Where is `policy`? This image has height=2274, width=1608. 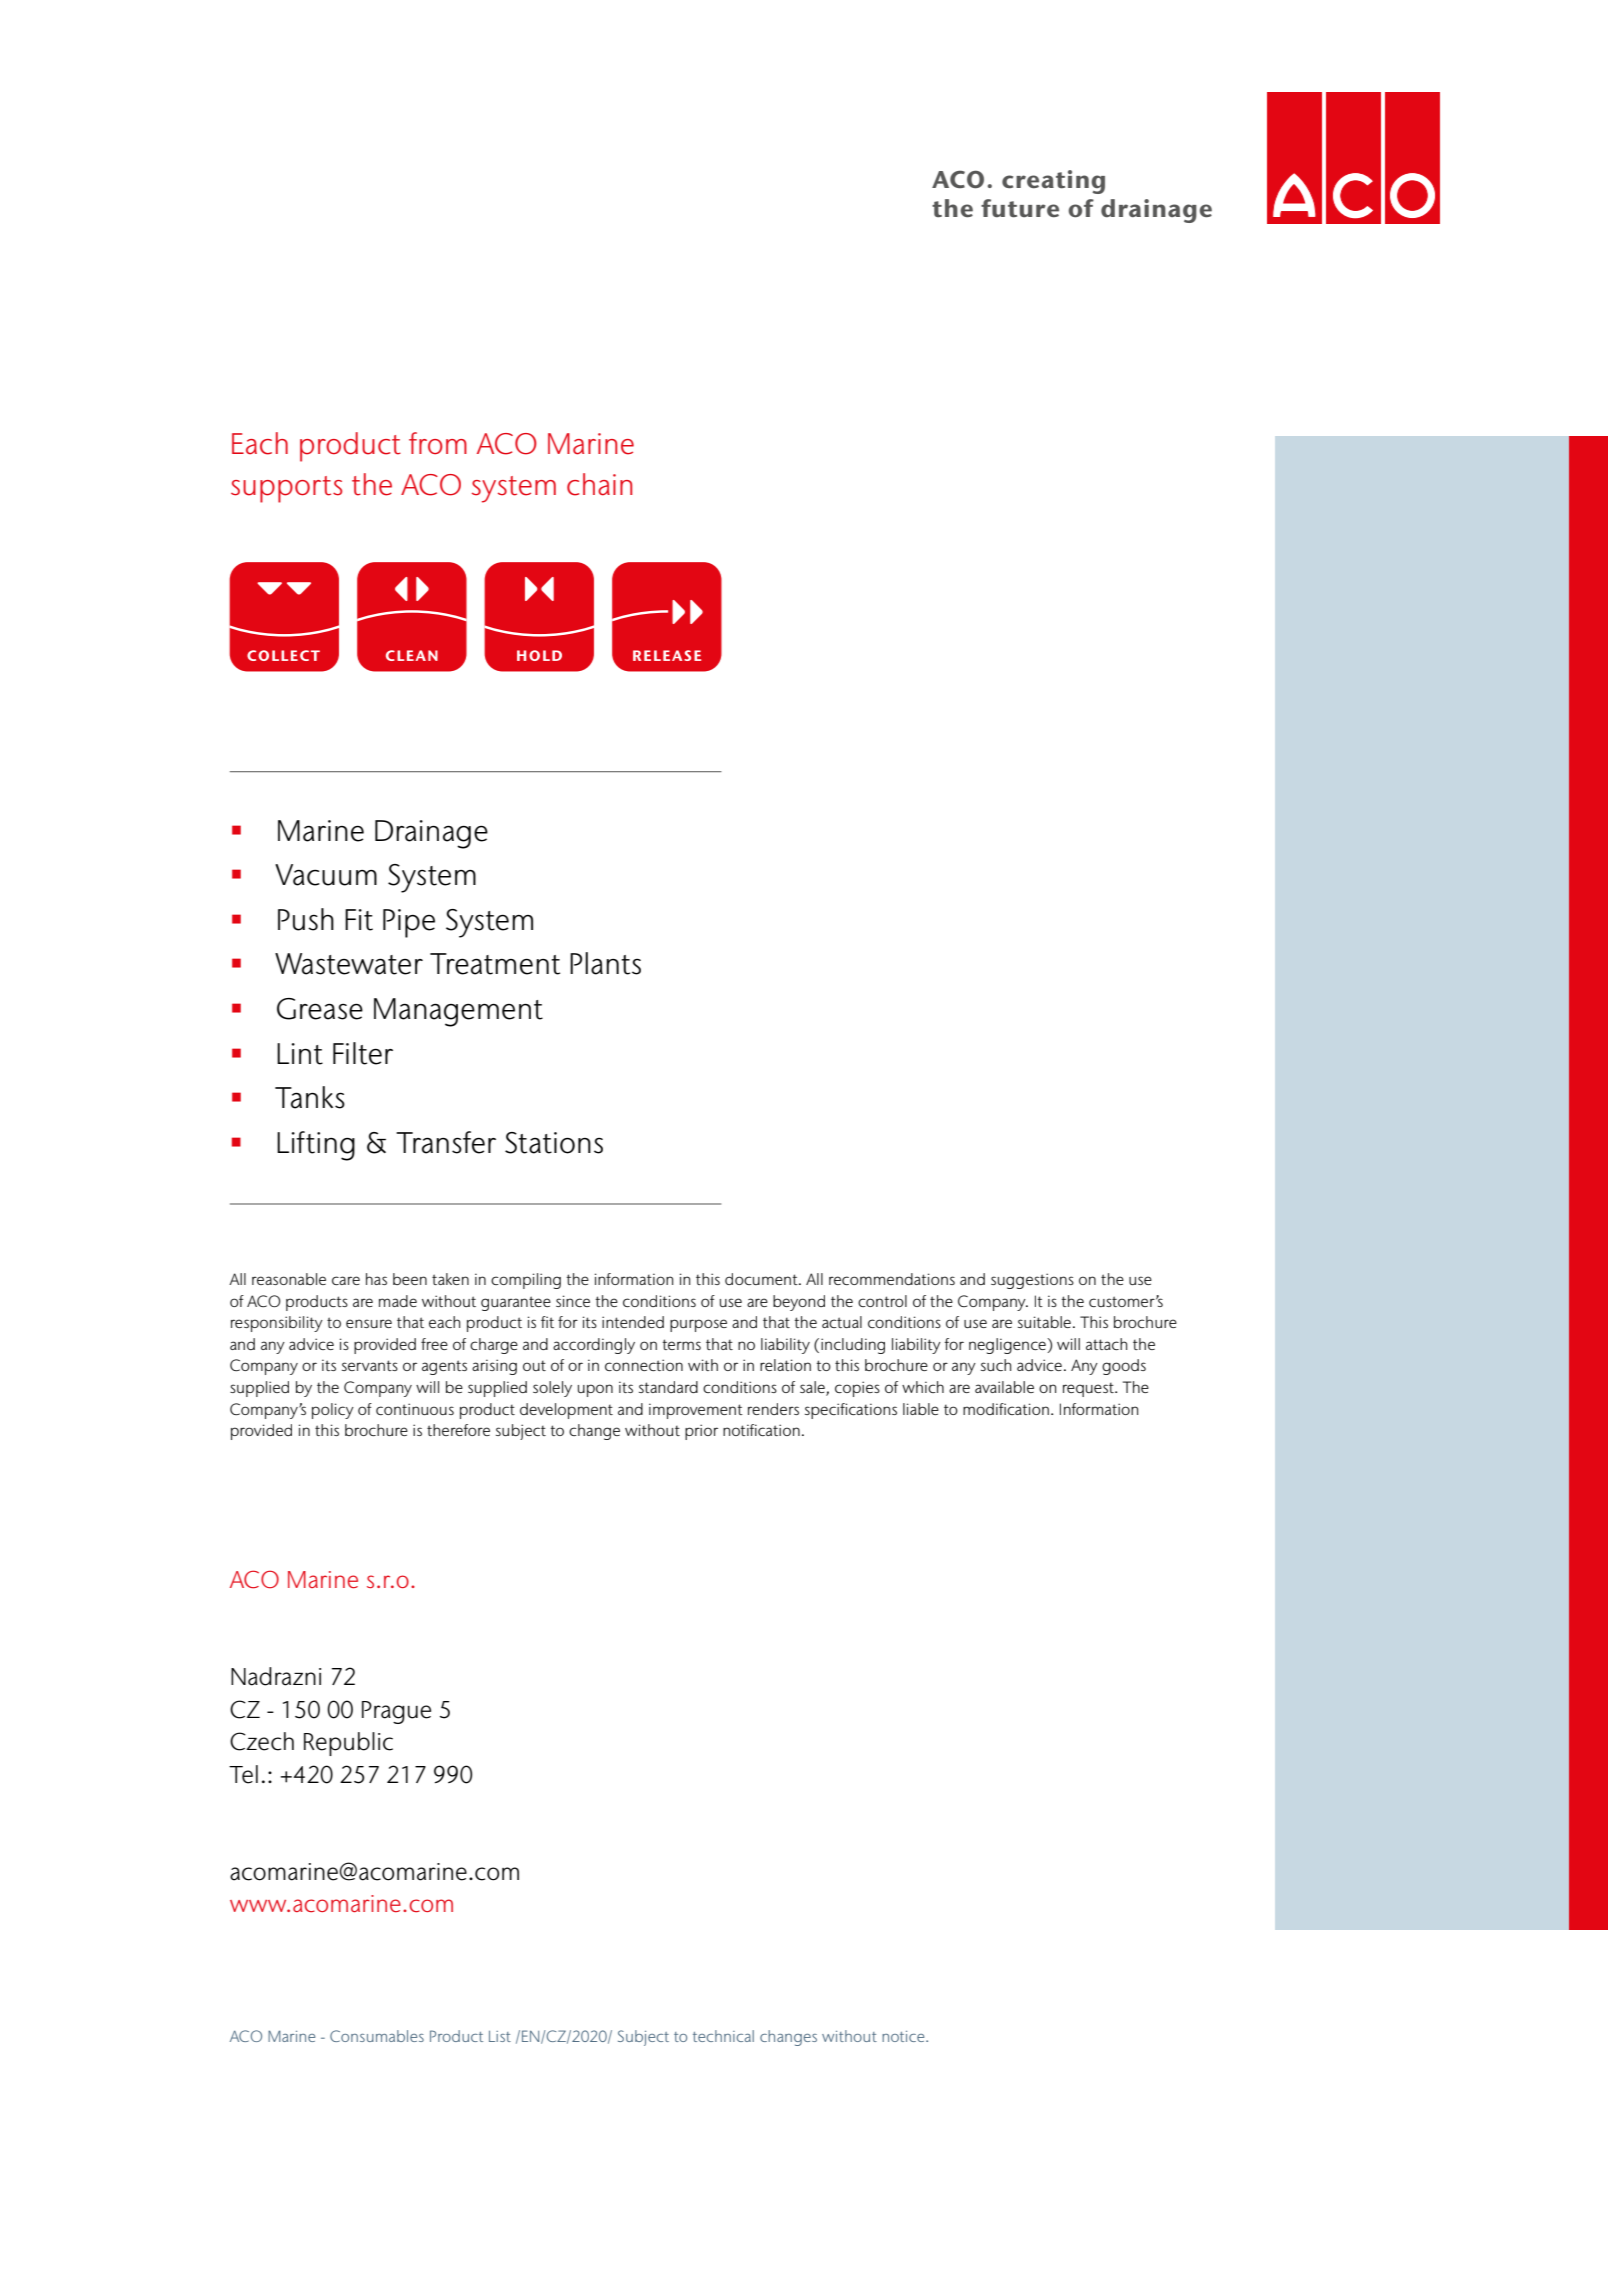
policy is located at coordinates (333, 1411).
